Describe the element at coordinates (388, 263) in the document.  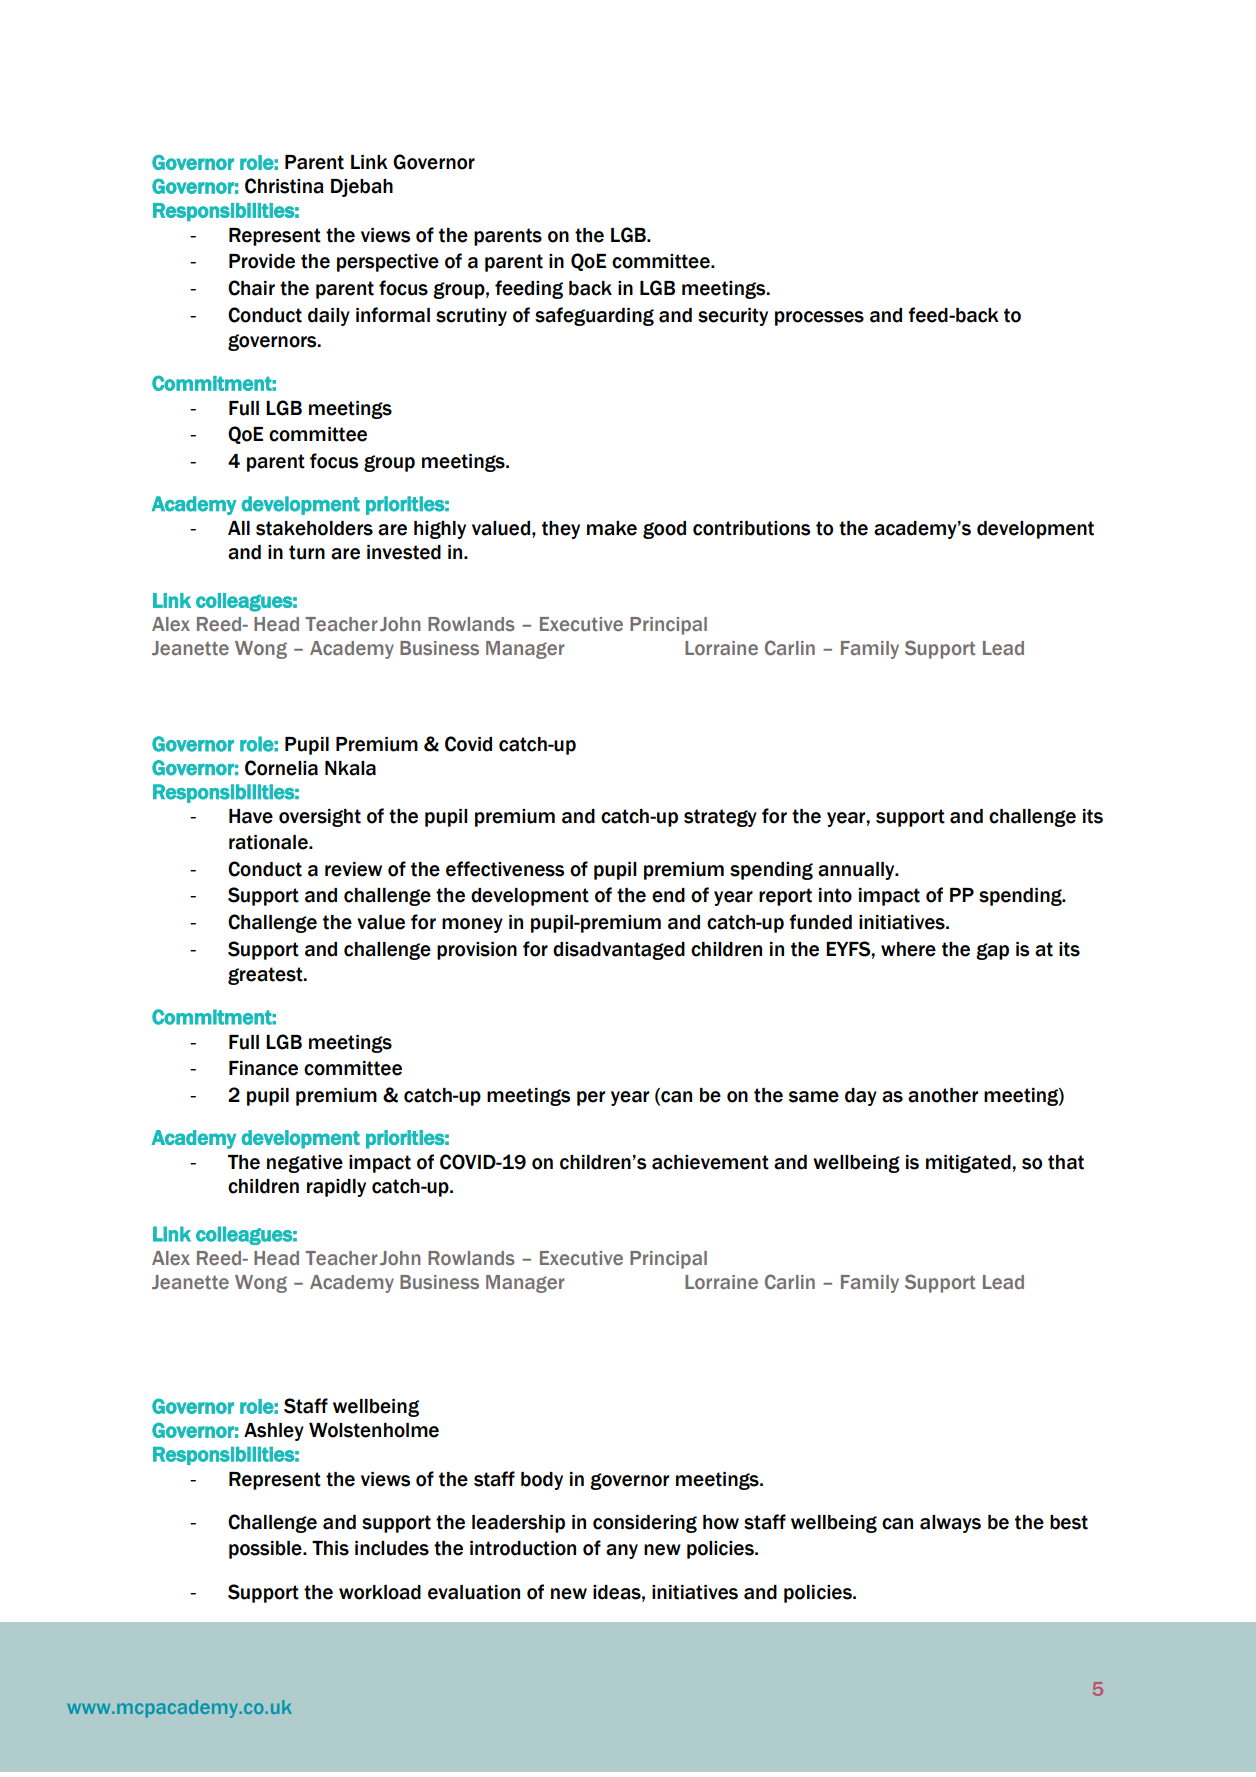
I see `perspective` at that location.
